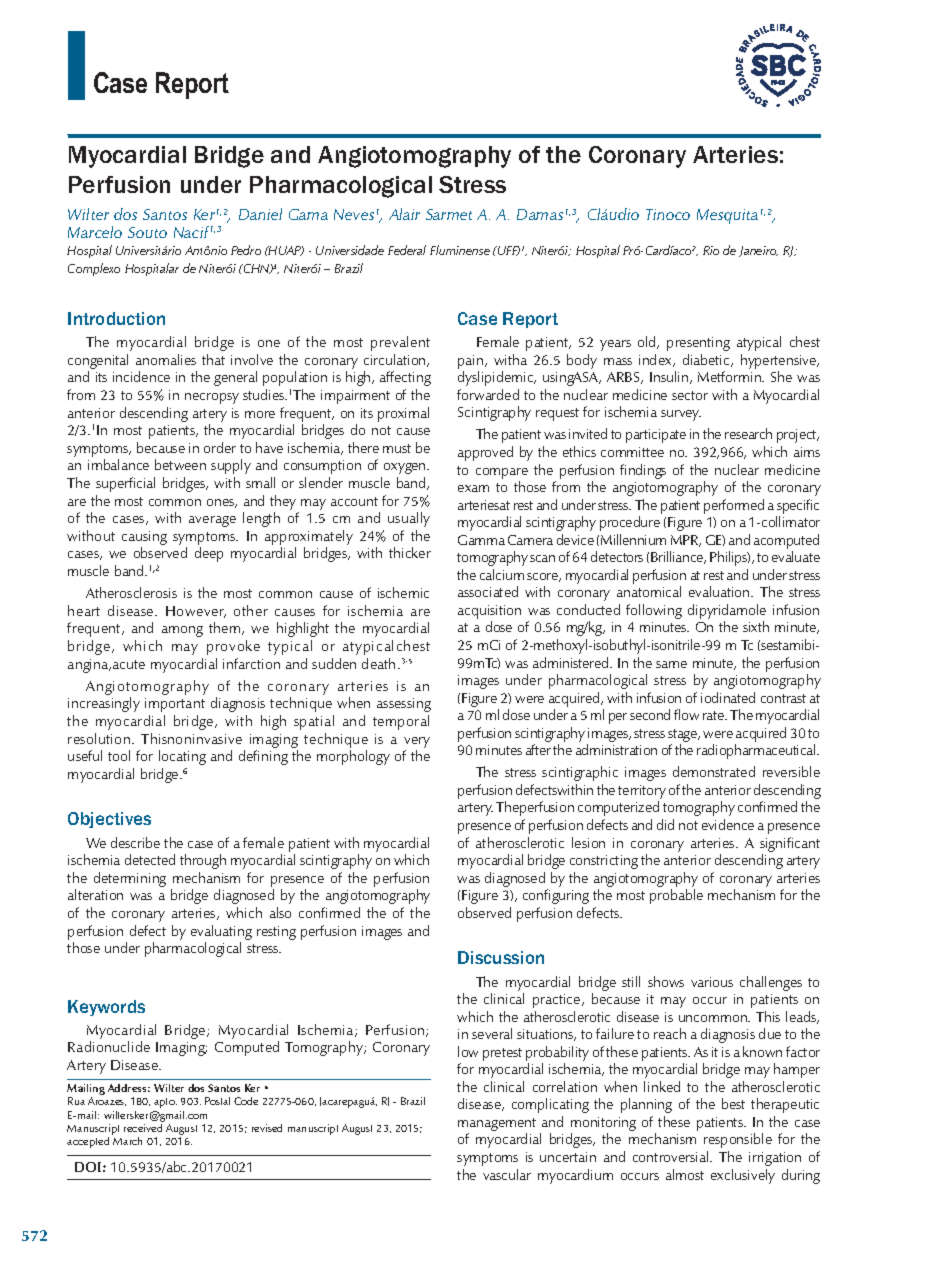 This document has width=952, height=1270. What do you see at coordinates (407, 250) in the document?
I see `Federal` at bounding box center [407, 250].
